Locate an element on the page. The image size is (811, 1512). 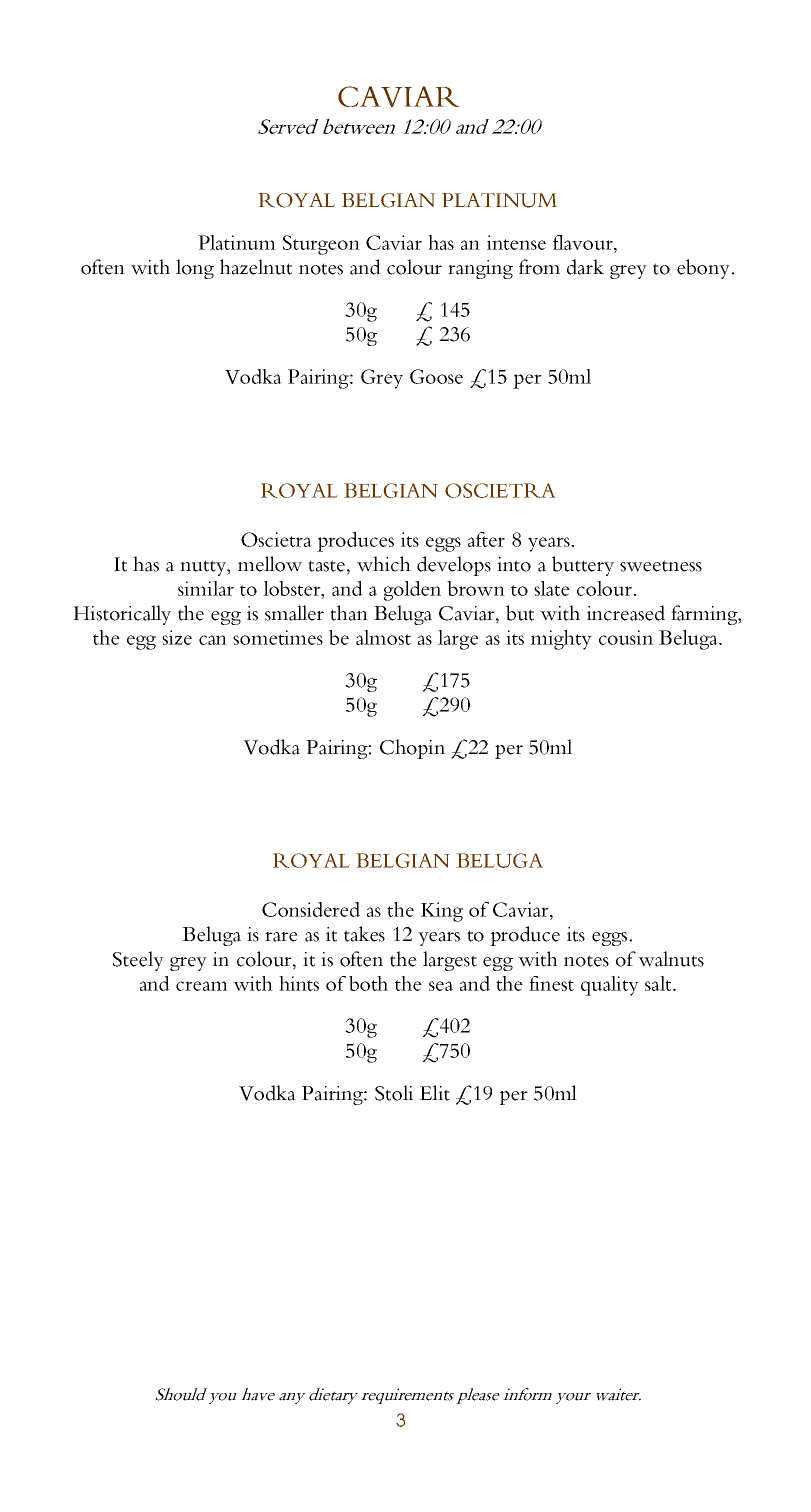
almost is located at coordinates (383, 637).
